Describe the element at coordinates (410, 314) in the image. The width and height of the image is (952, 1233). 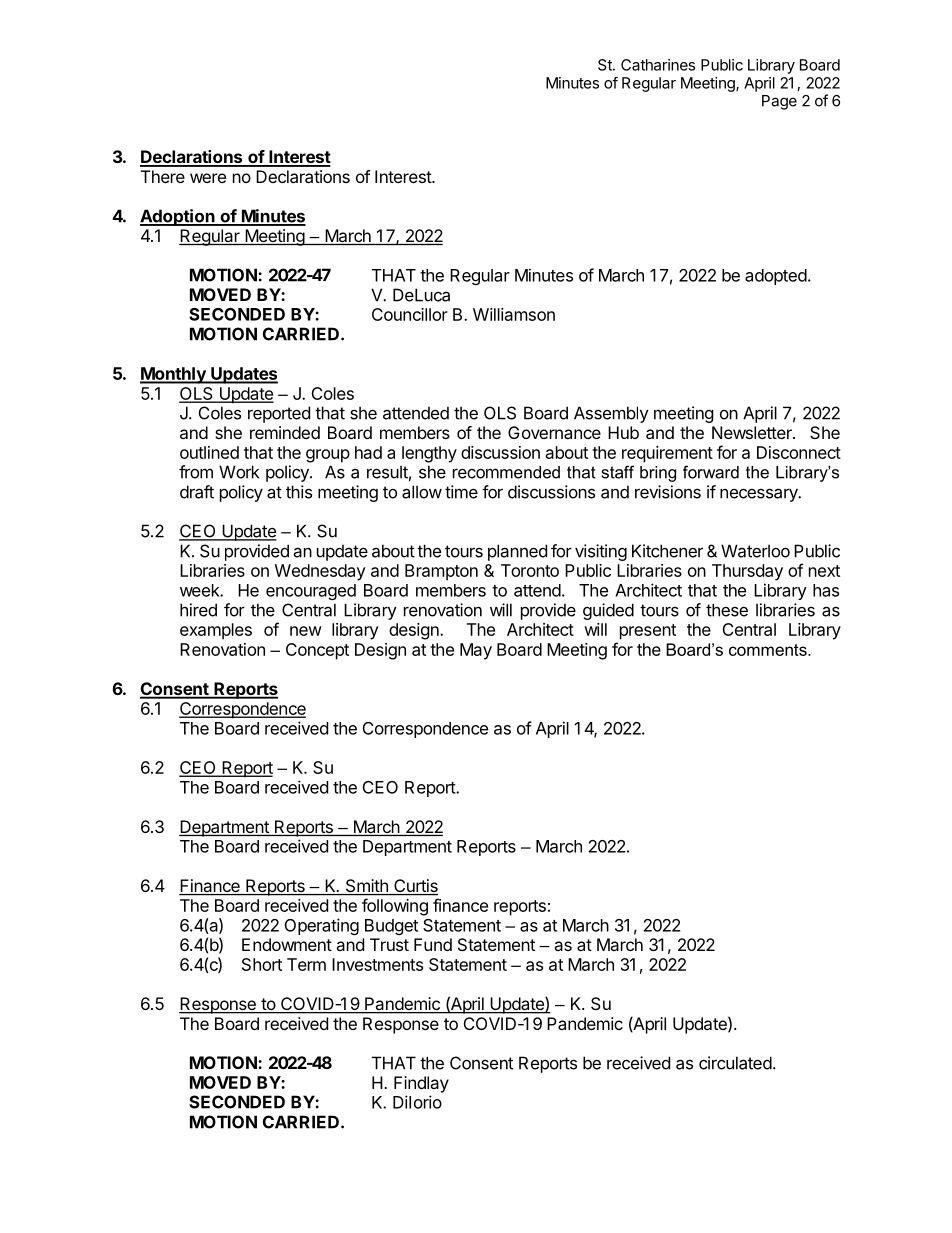
I see `Councillor` at that location.
